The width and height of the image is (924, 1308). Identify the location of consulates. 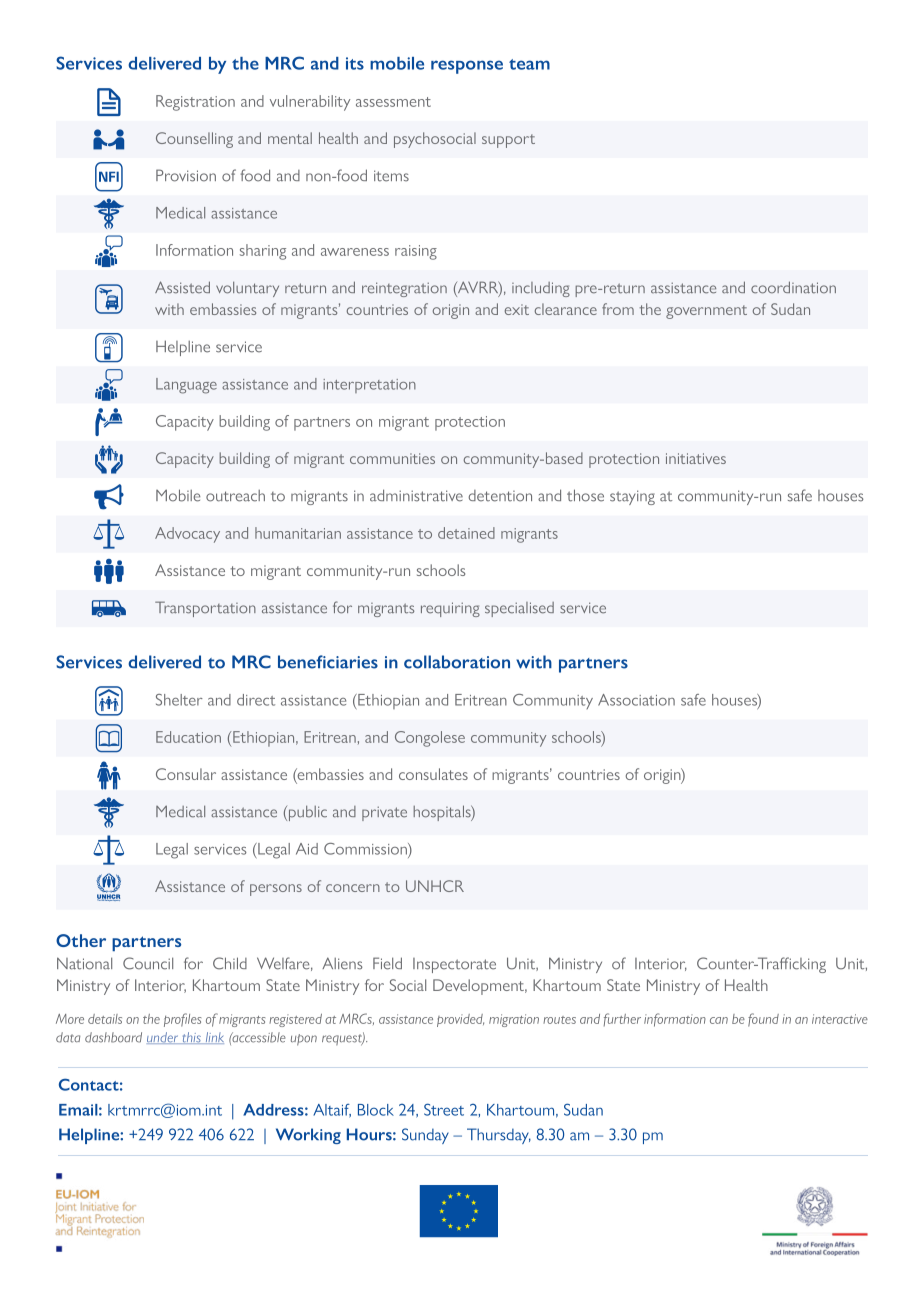
(433, 774).
